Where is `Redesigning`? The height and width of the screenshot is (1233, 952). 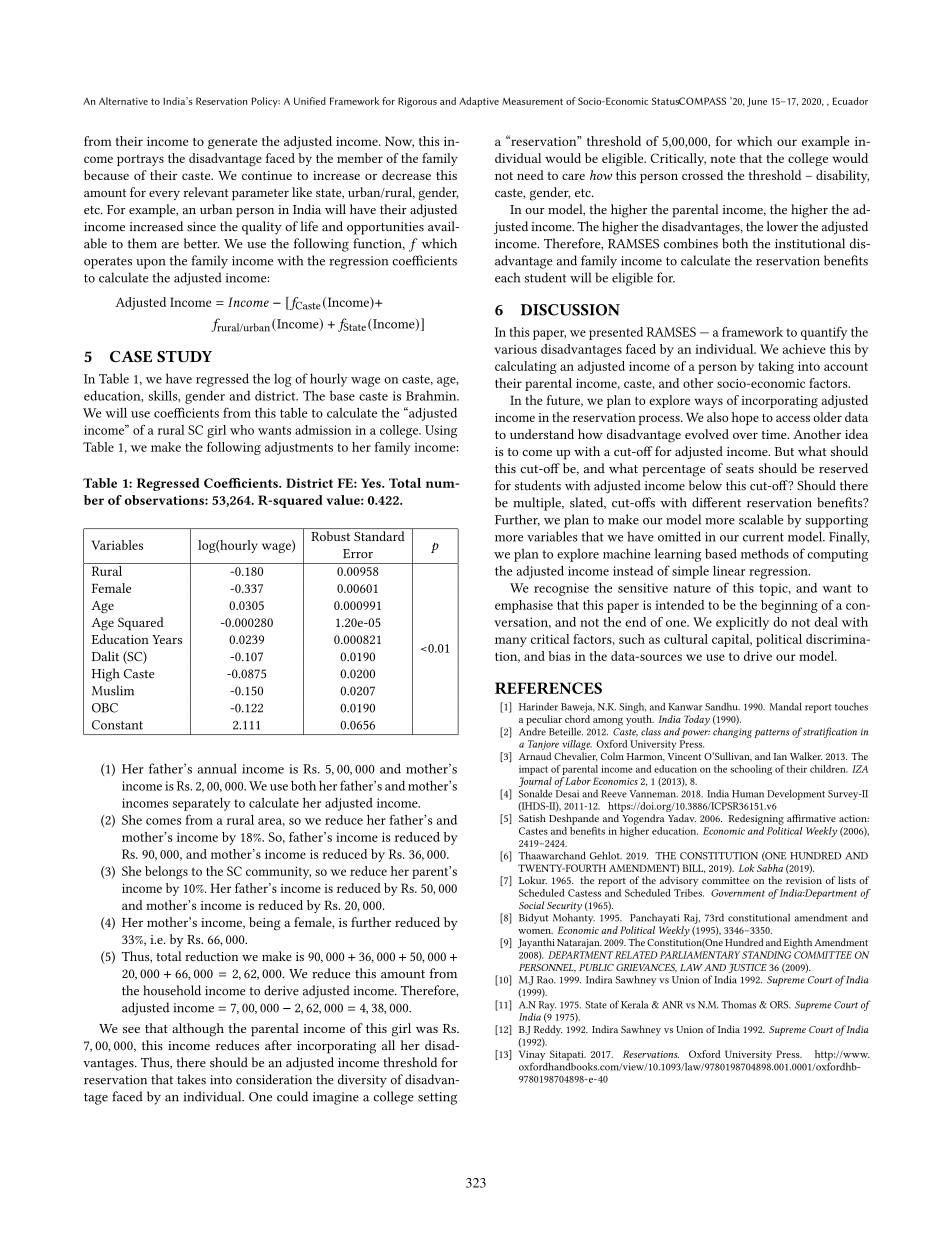 Redesigning is located at coordinates (756, 819).
